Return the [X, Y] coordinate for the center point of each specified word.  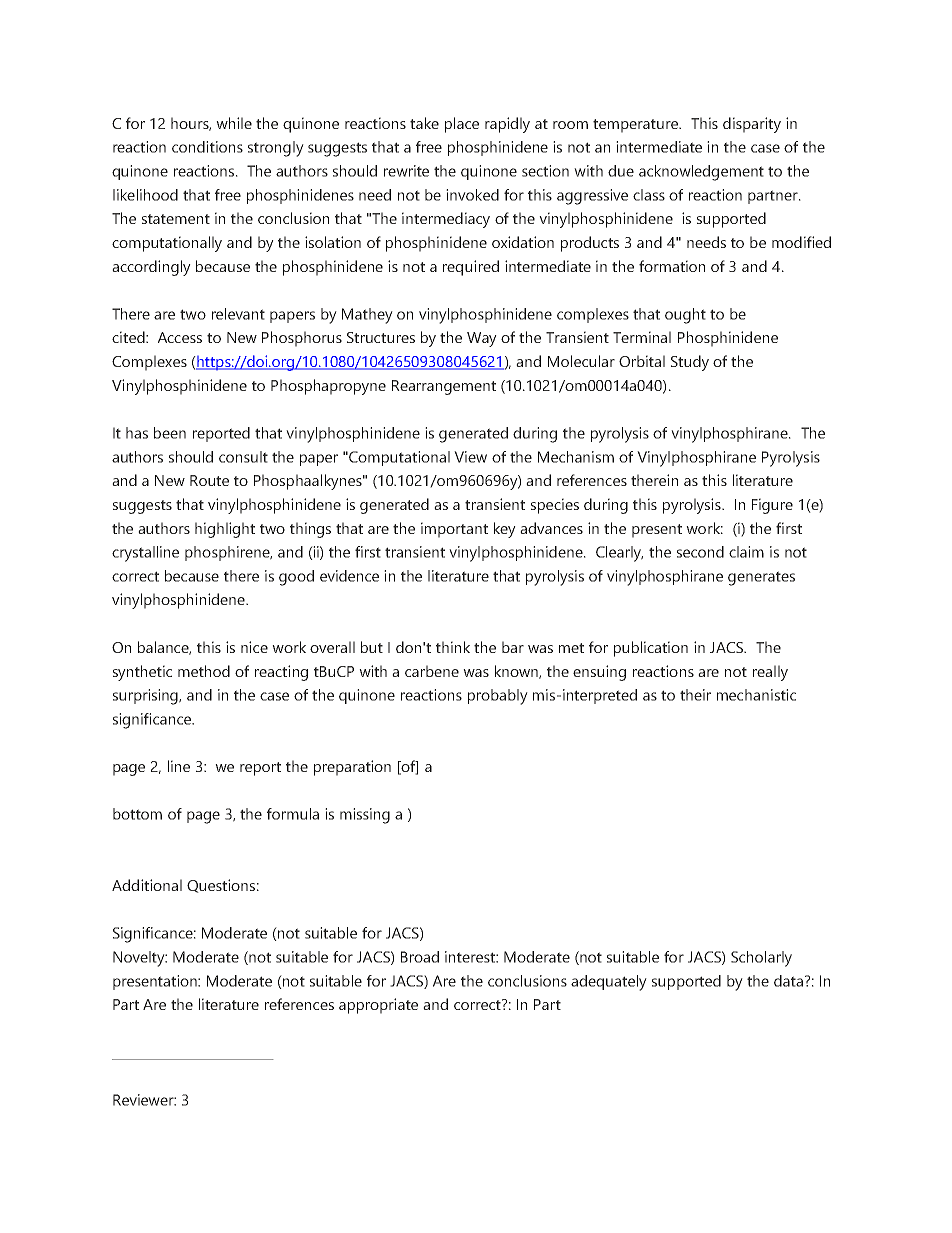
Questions [221, 886]
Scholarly [761, 959]
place [462, 125]
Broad [420, 957]
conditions [207, 147]
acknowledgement [701, 173]
